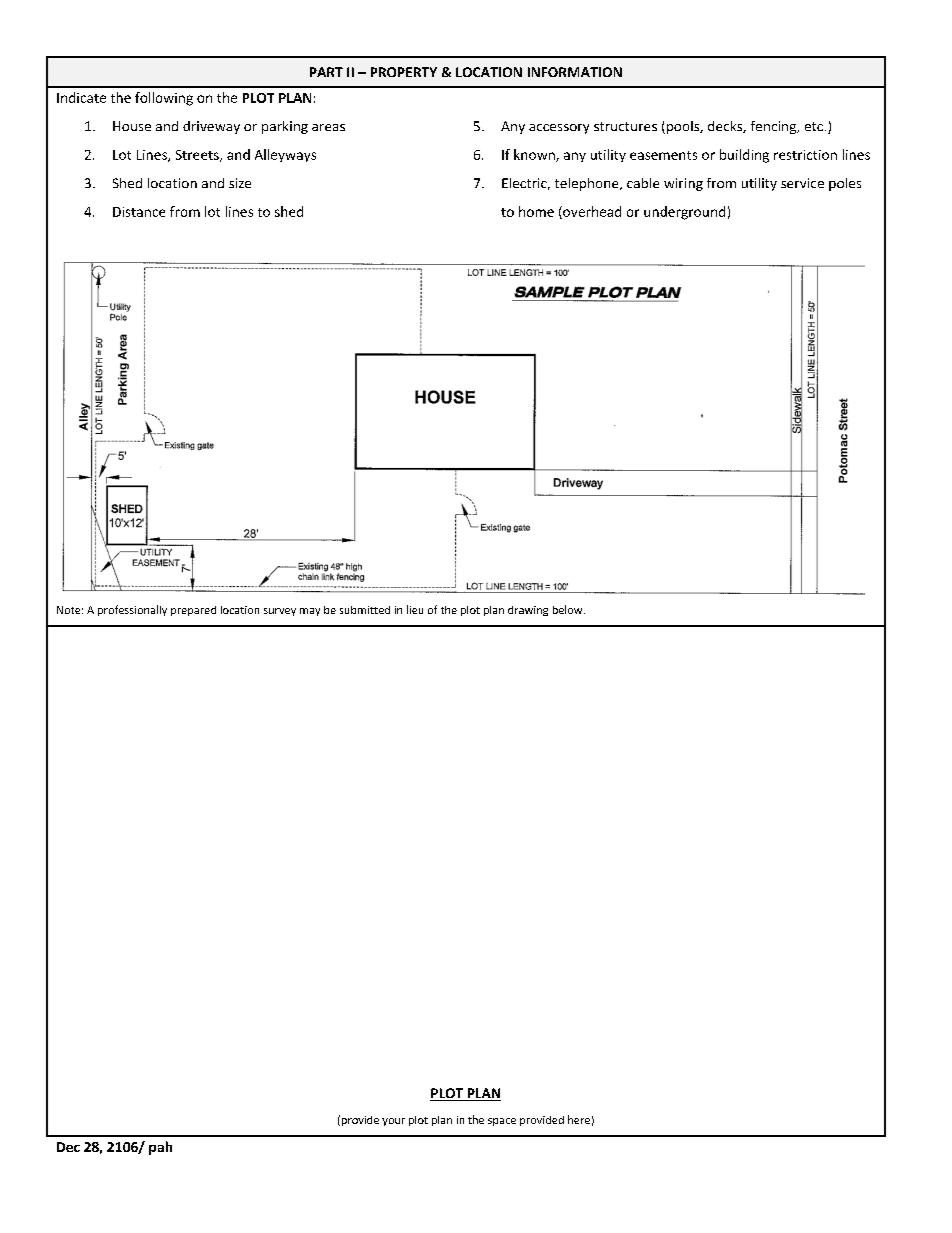  Describe the element at coordinates (502, 1122) in the screenshot. I see `space` at that location.
